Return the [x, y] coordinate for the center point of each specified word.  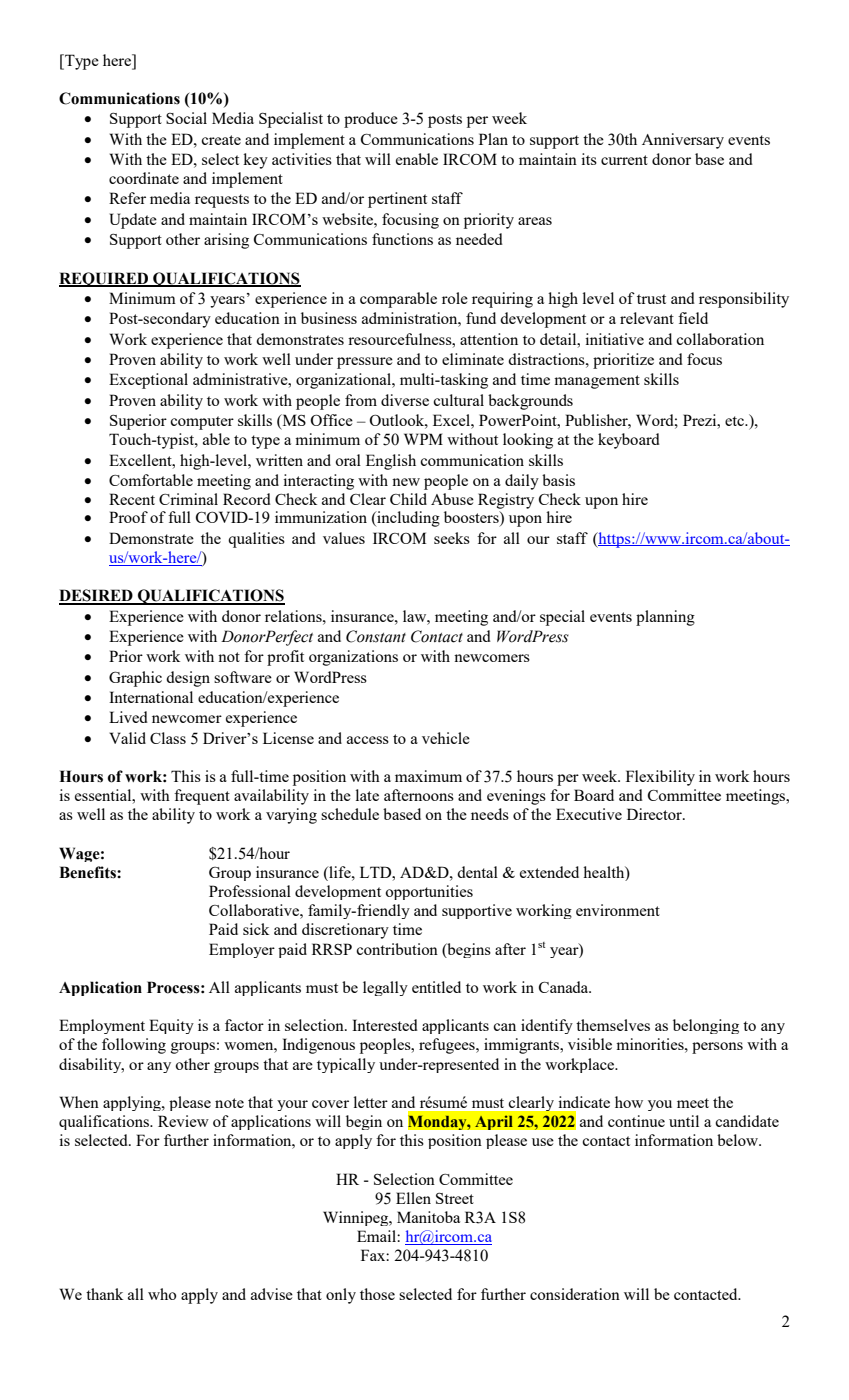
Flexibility [660, 778]
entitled [436, 987]
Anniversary [683, 141]
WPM [423, 439]
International [151, 697]
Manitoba [428, 1217]
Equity [171, 1026]
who [162, 1294]
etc [736, 421]
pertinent [397, 200]
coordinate [144, 178]
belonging [706, 1026]
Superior [138, 422]
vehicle [446, 738]
